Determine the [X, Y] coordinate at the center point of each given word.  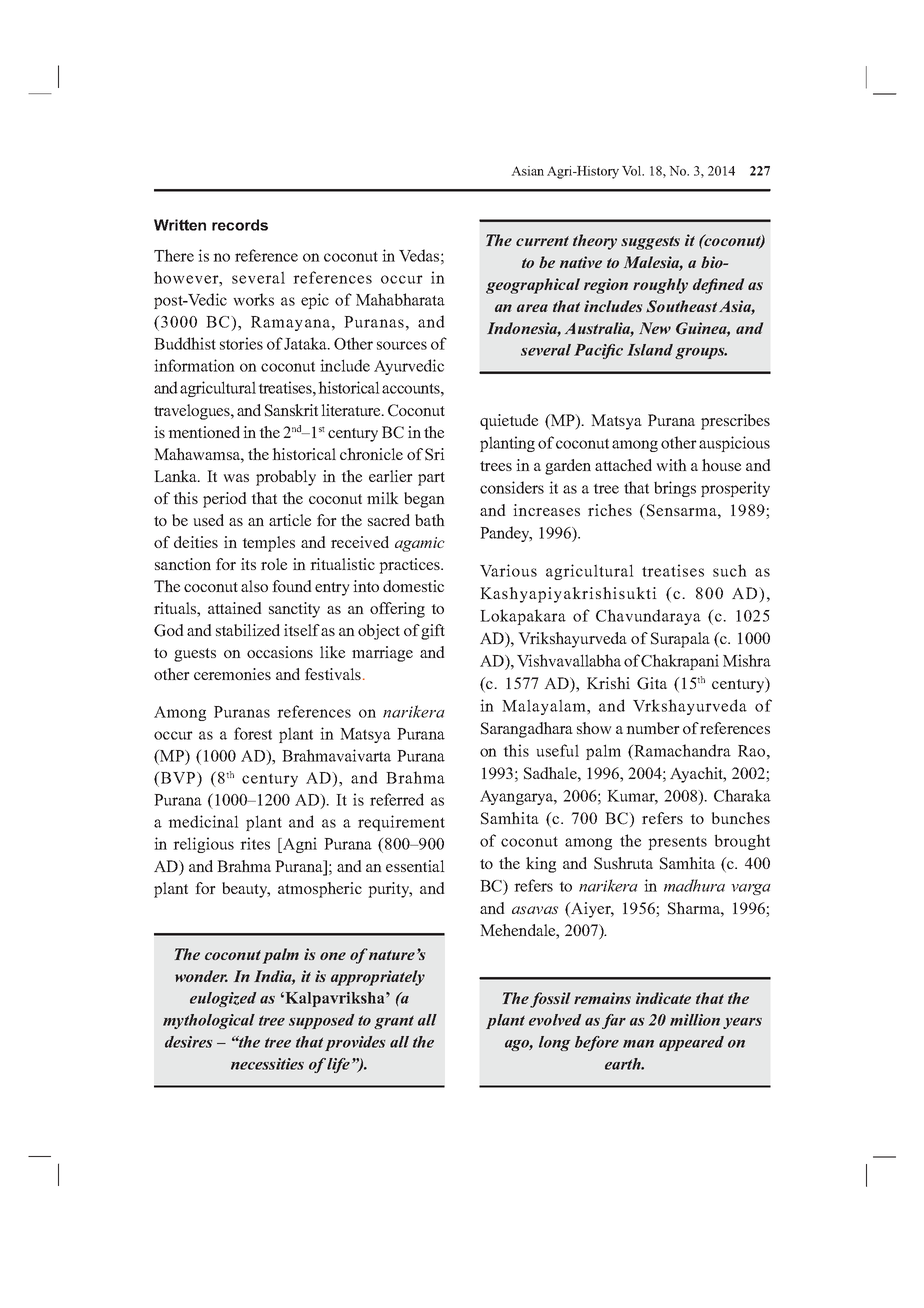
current [542, 241]
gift [433, 632]
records [240, 225]
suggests [650, 243]
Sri [435, 454]
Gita [652, 683]
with [671, 465]
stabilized [248, 630]
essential [415, 866]
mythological [209, 1021]
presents [677, 843]
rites [255, 843]
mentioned [204, 432]
